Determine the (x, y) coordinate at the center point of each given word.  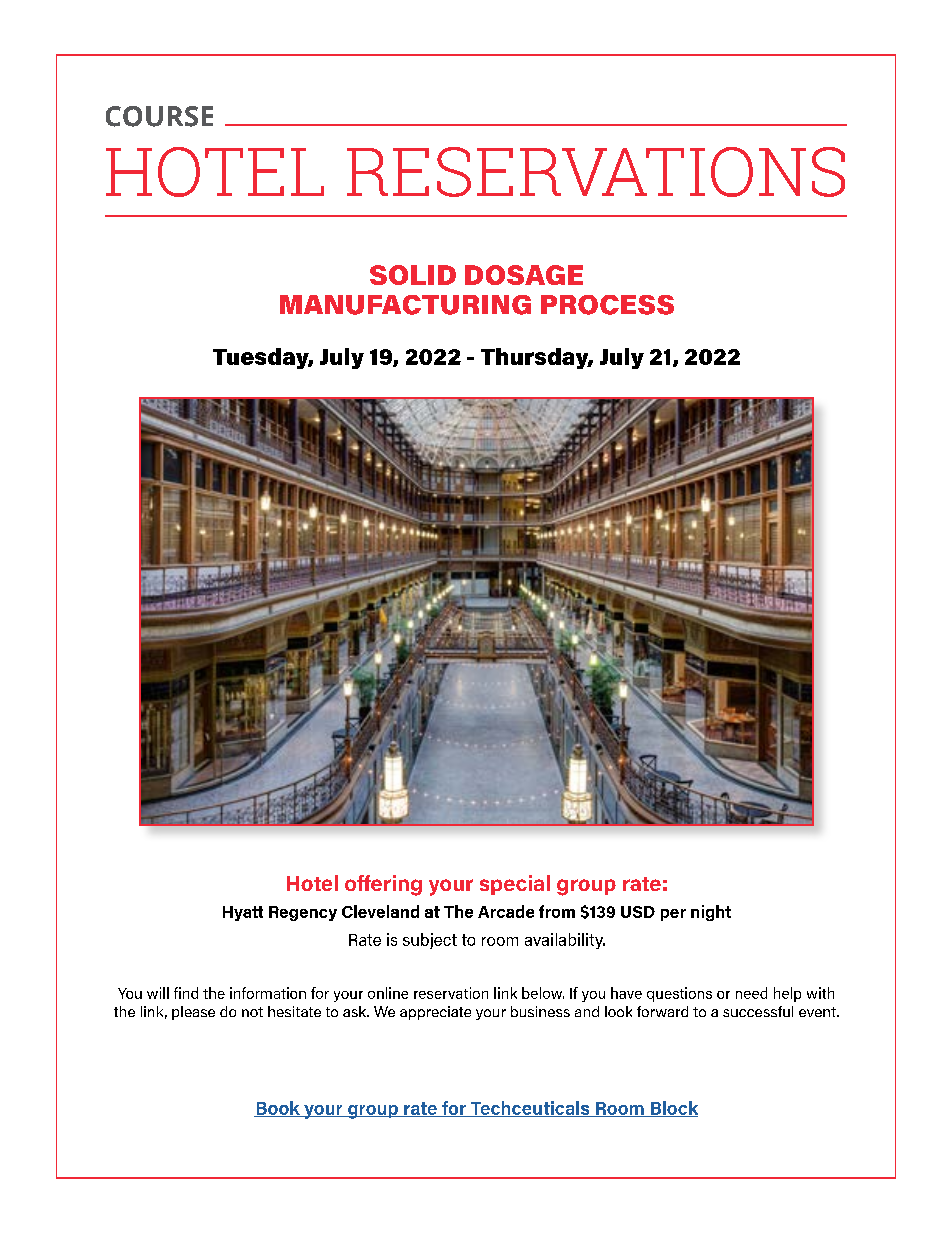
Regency (303, 913)
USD (638, 912)
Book (278, 1109)
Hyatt (243, 913)
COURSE (159, 116)
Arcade (506, 911)
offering (383, 885)
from (557, 911)
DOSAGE (524, 275)
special (515, 885)
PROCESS (607, 305)
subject (430, 941)
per (673, 915)
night (711, 913)
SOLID (413, 275)
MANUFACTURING (405, 305)
